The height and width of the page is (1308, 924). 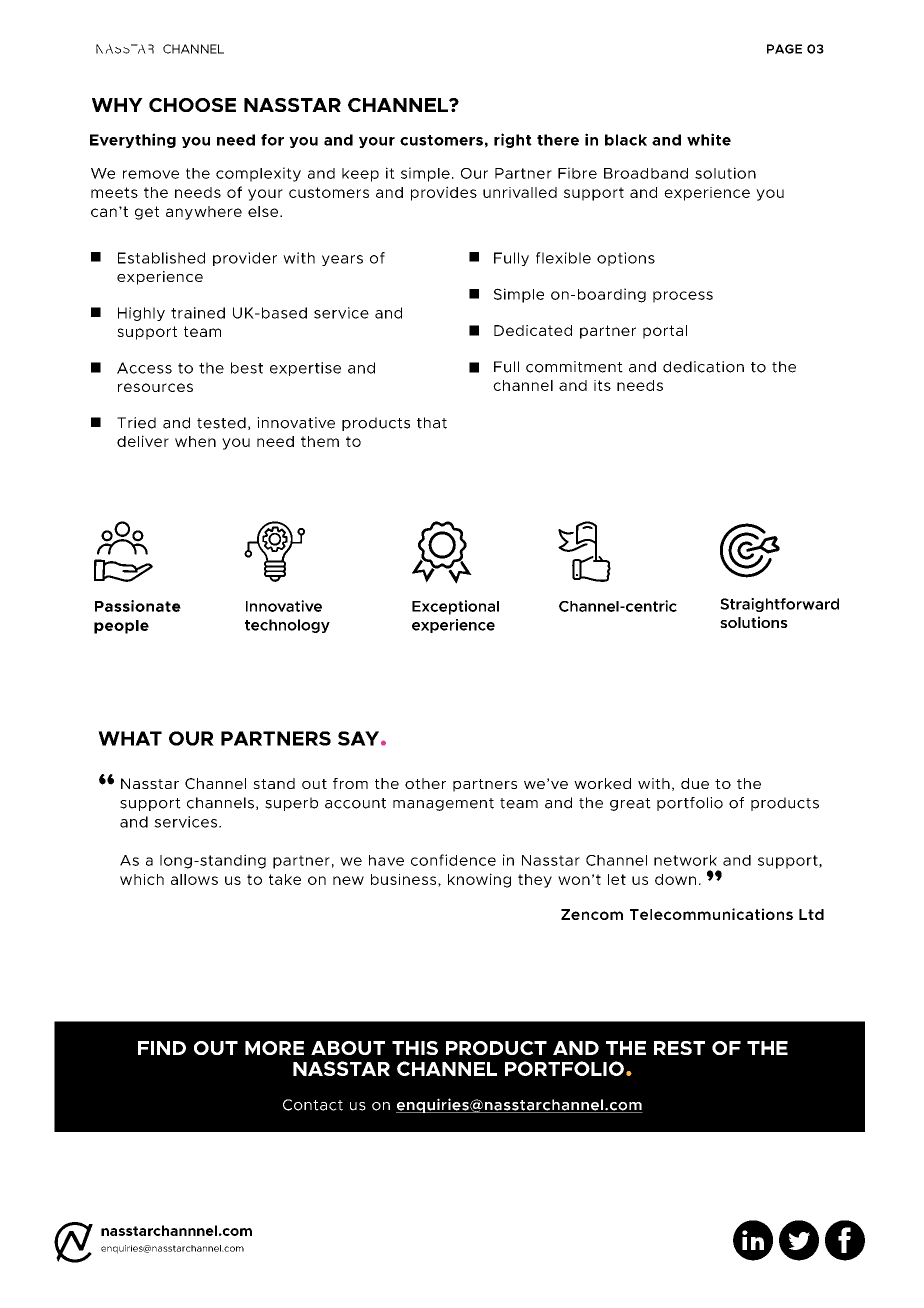 I want to click on allows, so click(x=194, y=879).
